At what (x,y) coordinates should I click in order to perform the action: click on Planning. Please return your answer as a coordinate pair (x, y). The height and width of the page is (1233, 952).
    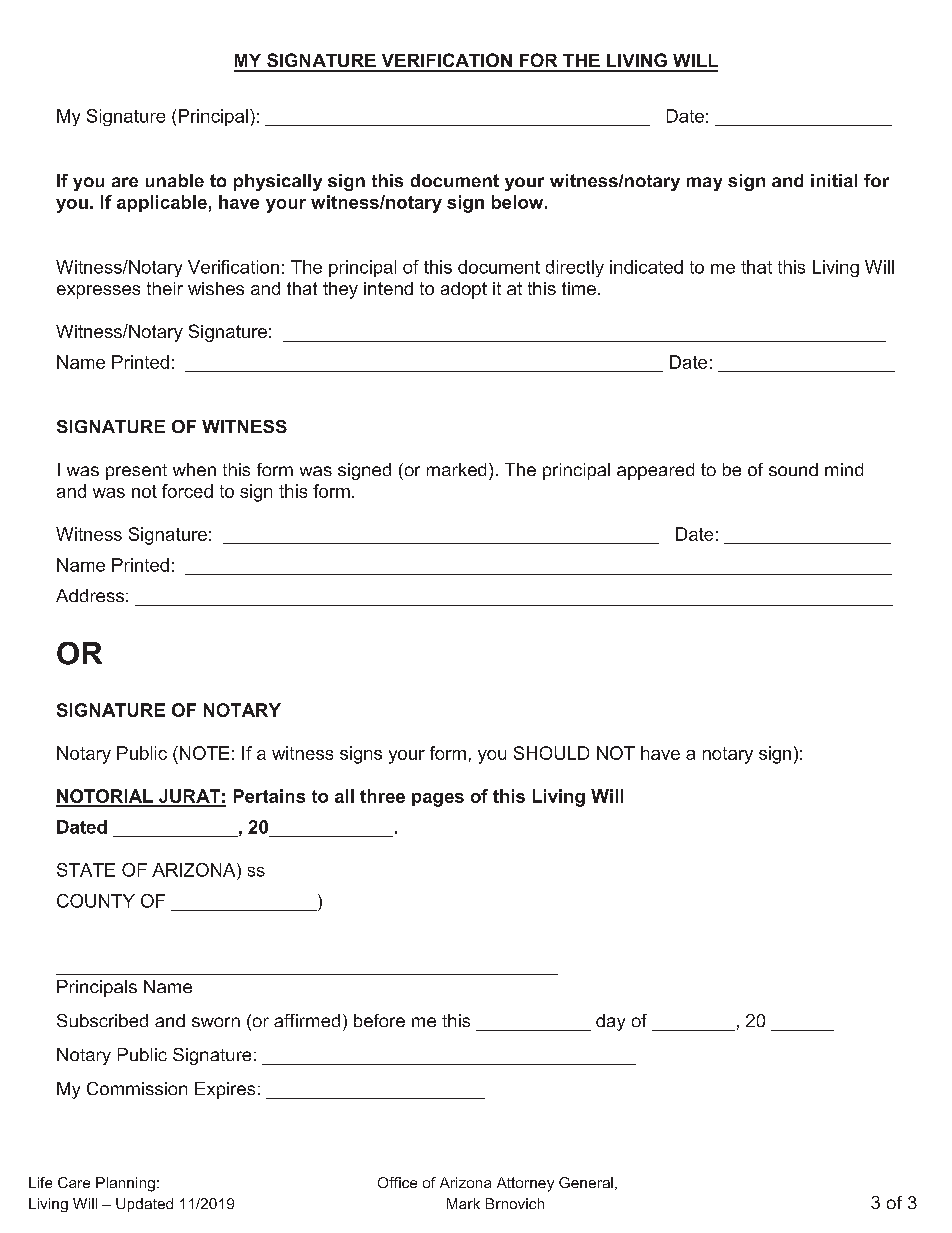
    Looking at the image, I should click on (125, 1184).
